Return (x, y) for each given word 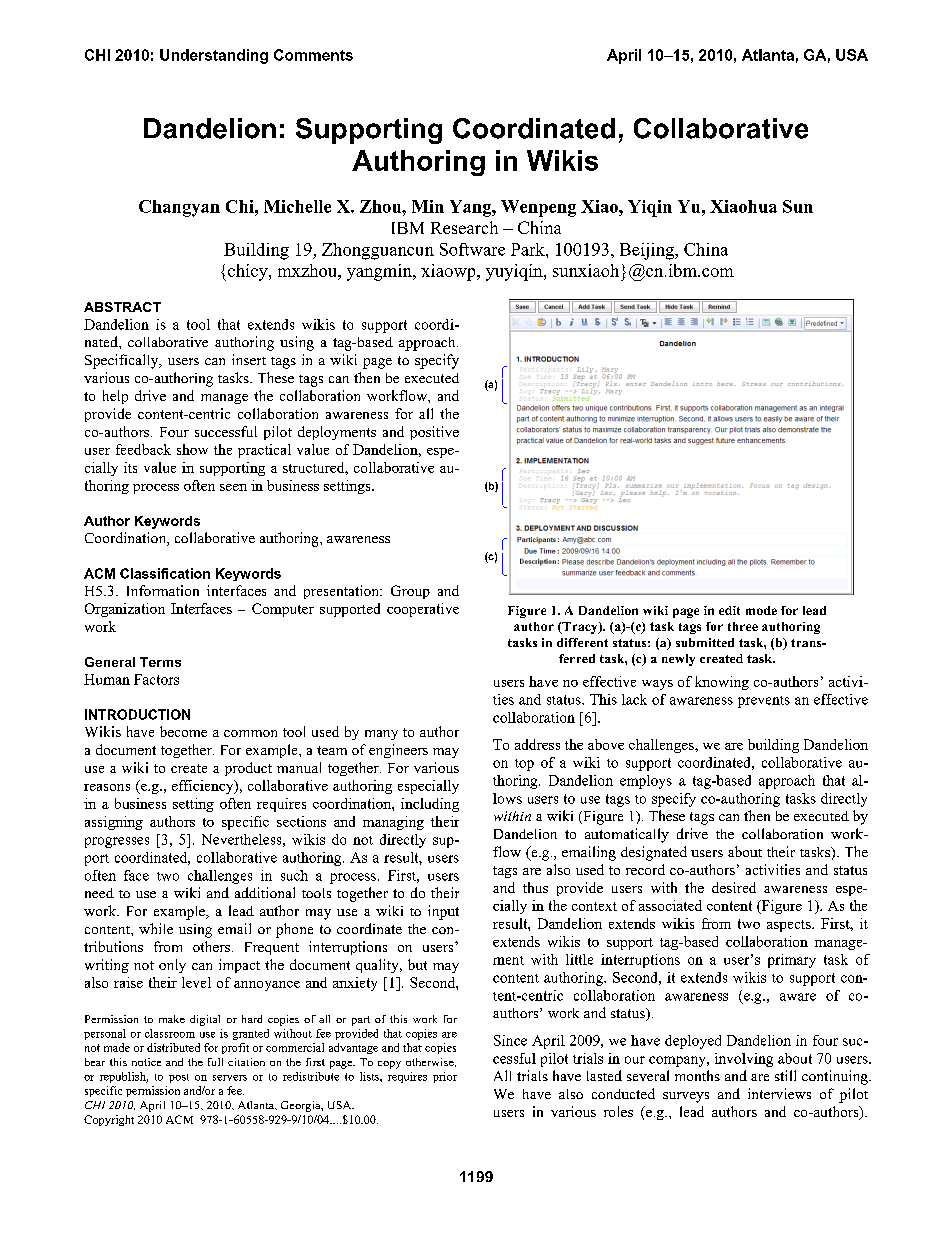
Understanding (214, 56)
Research (464, 227)
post (179, 1078)
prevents (764, 702)
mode (761, 610)
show (192, 449)
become (183, 731)
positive (434, 433)
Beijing (648, 251)
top (524, 765)
